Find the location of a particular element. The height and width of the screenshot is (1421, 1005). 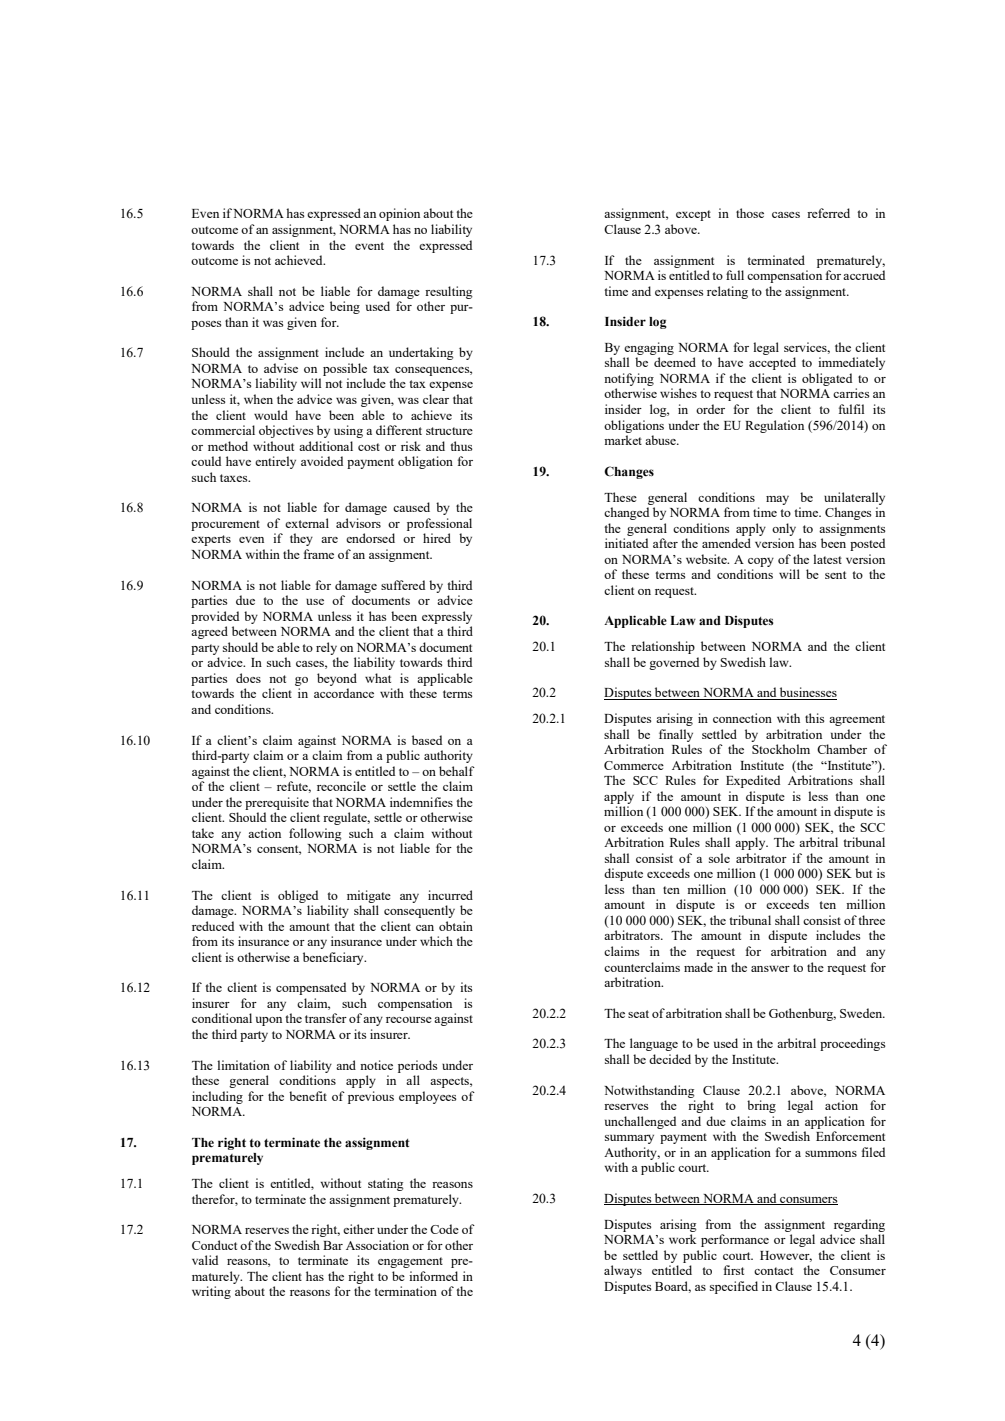

referred is located at coordinates (828, 213).
